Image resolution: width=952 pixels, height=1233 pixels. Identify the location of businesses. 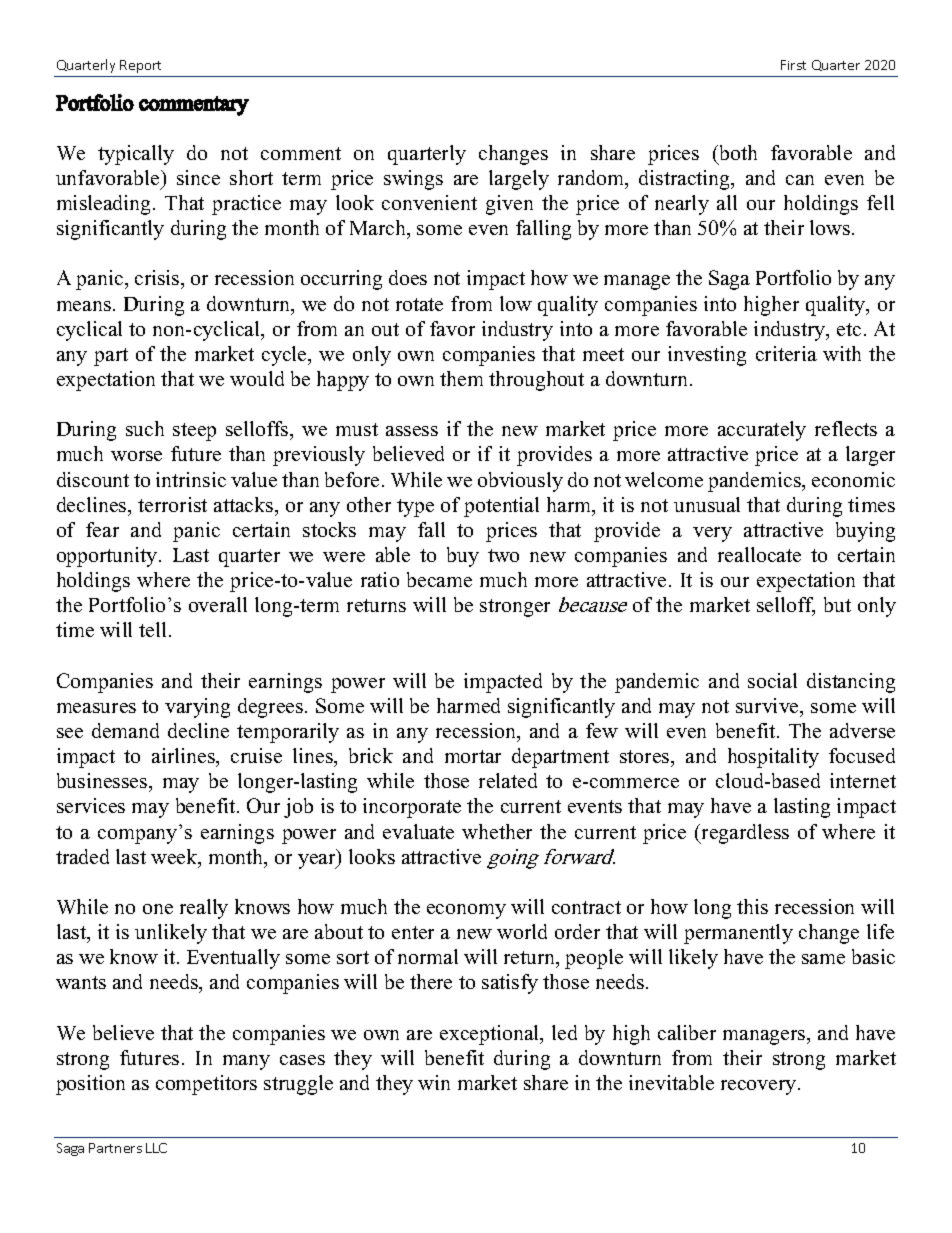
(103, 782).
